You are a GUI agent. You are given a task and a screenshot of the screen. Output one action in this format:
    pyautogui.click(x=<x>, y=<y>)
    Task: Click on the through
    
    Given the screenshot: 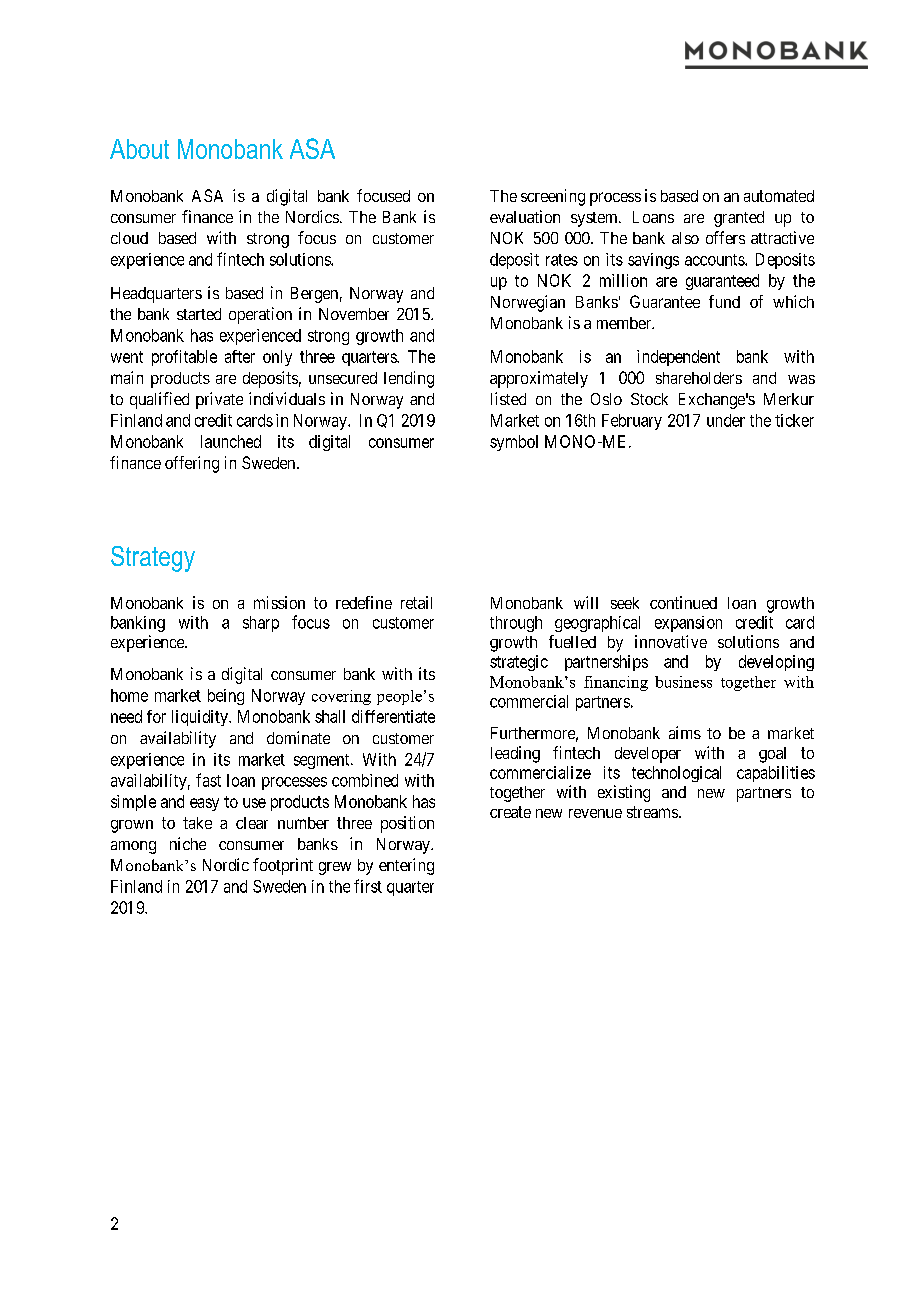 What is the action you would take?
    pyautogui.click(x=516, y=624)
